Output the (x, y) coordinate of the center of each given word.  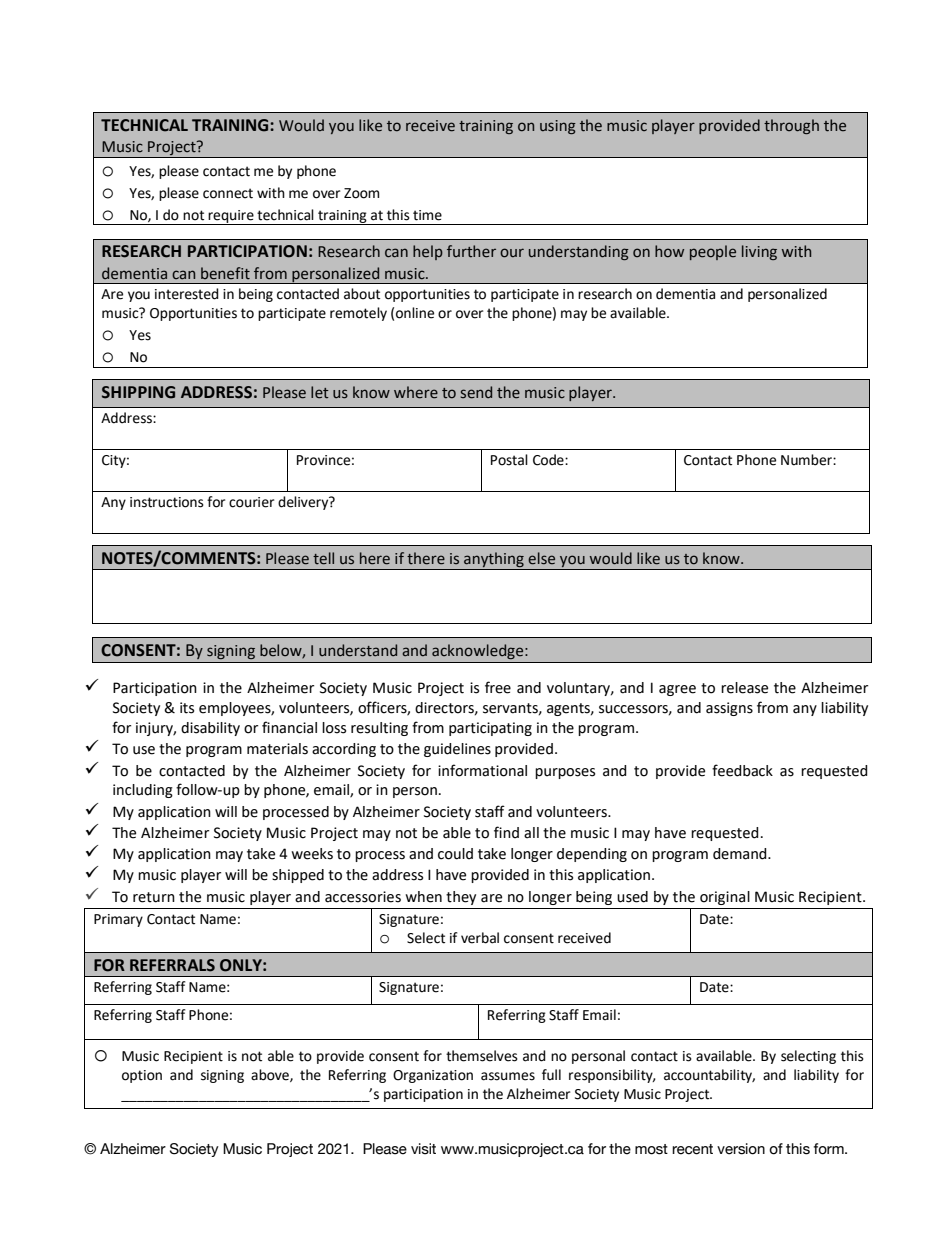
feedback (742, 770)
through (791, 126)
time (427, 215)
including (143, 791)
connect (228, 193)
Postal (509, 460)
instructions (167, 502)
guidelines (457, 750)
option (142, 1076)
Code (549, 460)
